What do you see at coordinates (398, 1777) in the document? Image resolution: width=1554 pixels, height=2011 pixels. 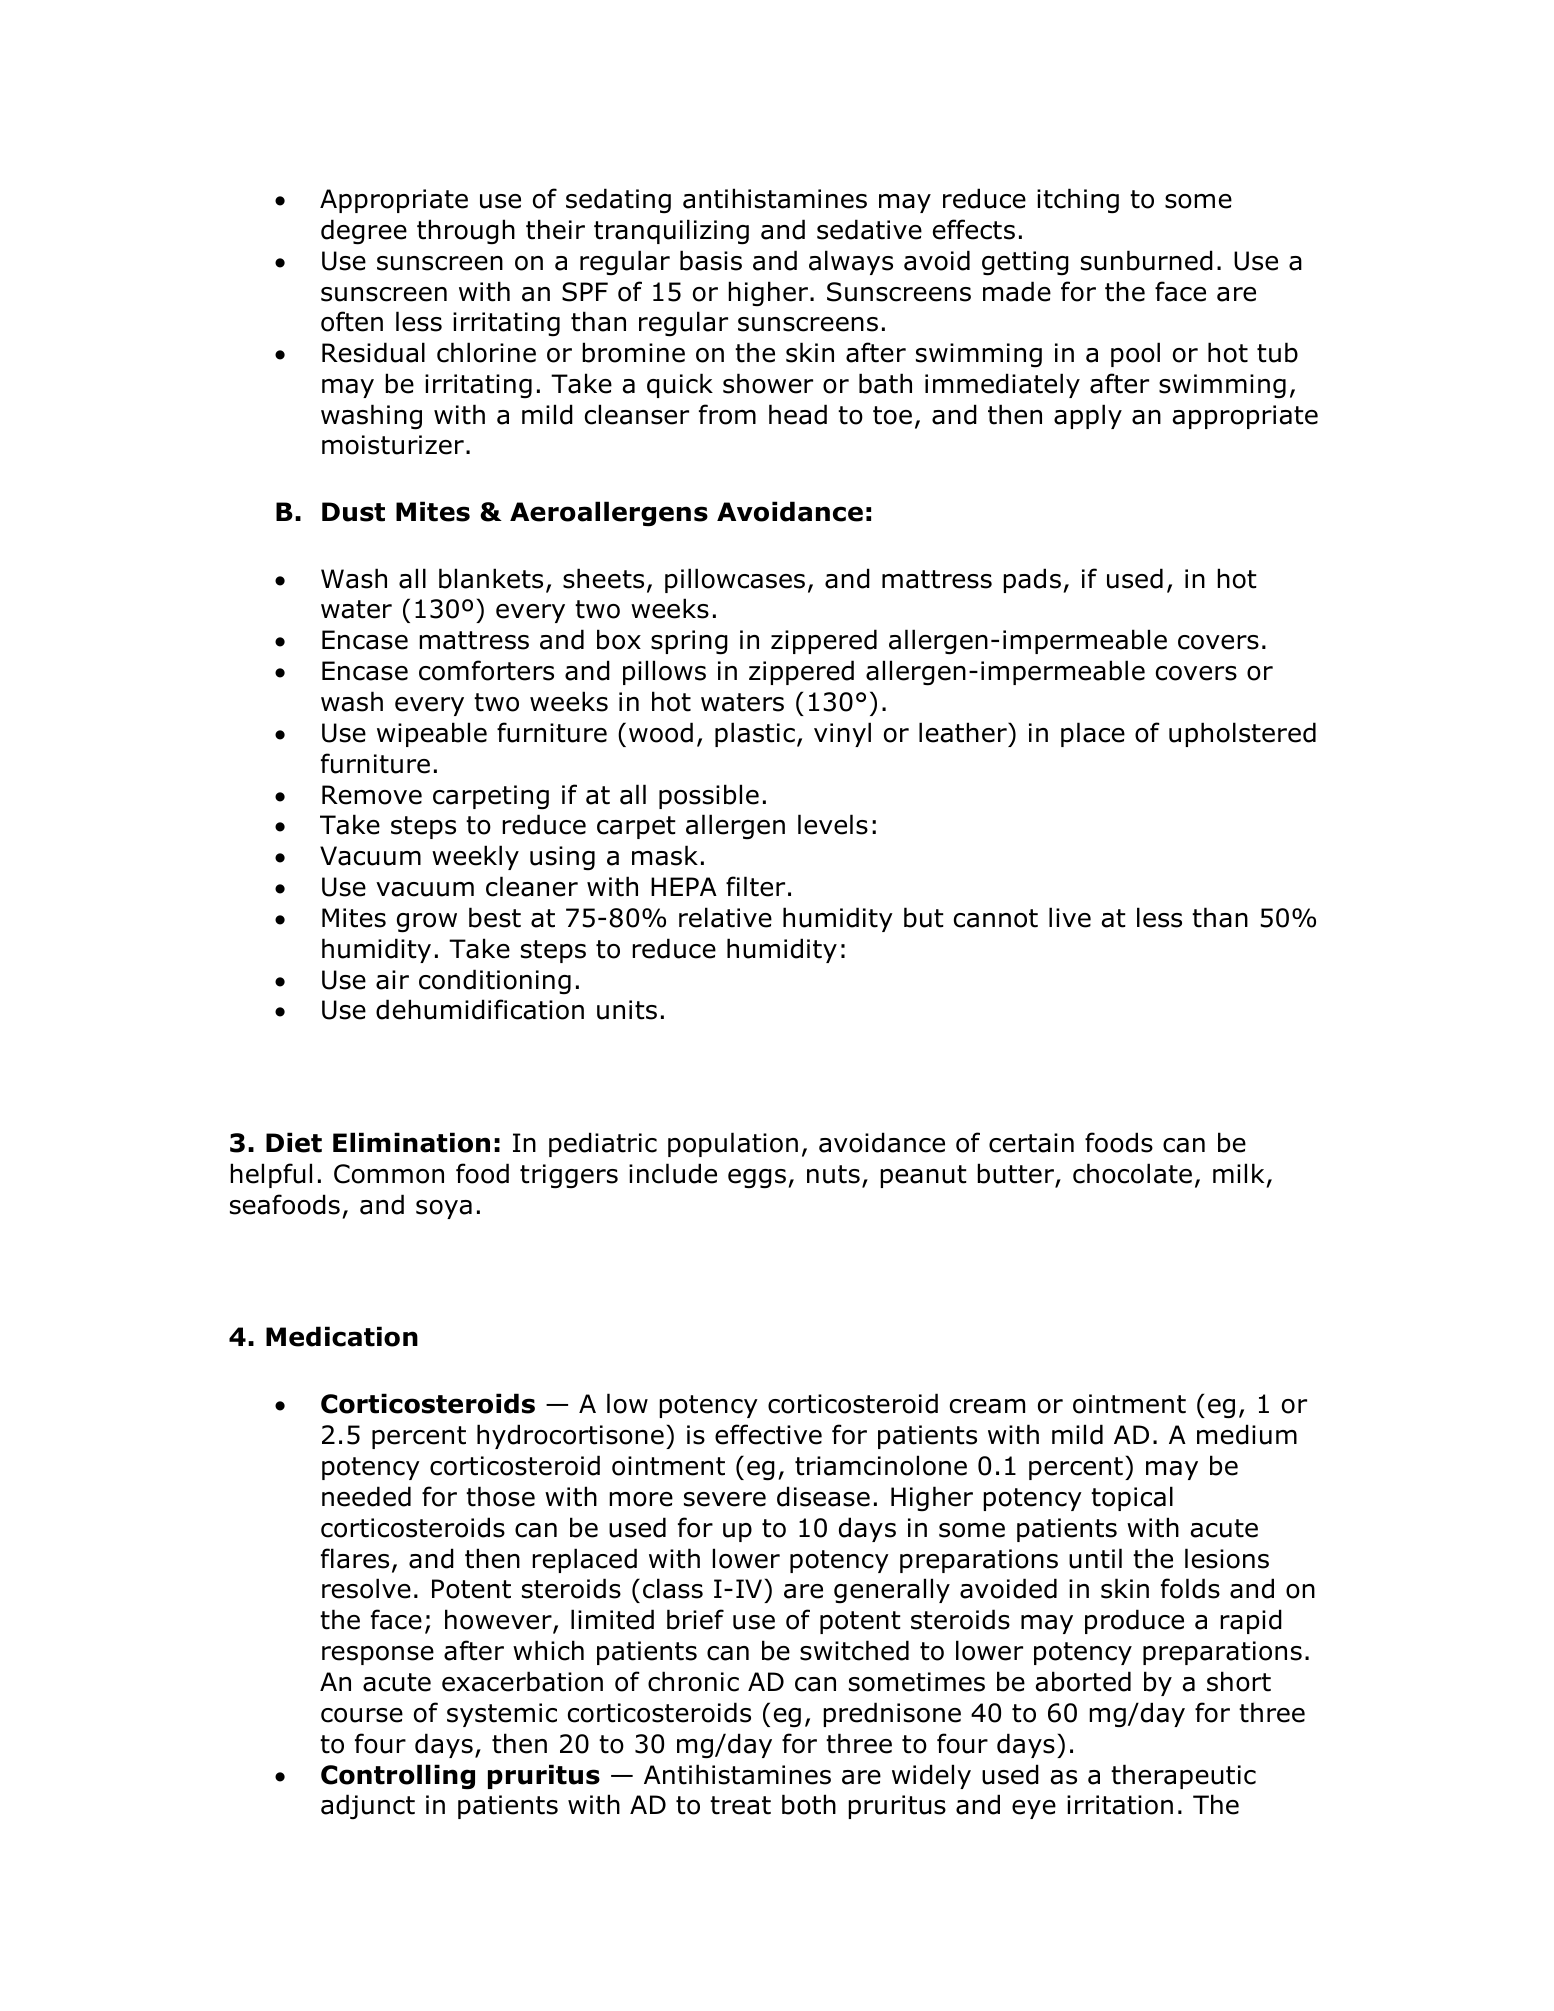 I see `Controlling` at bounding box center [398, 1777].
